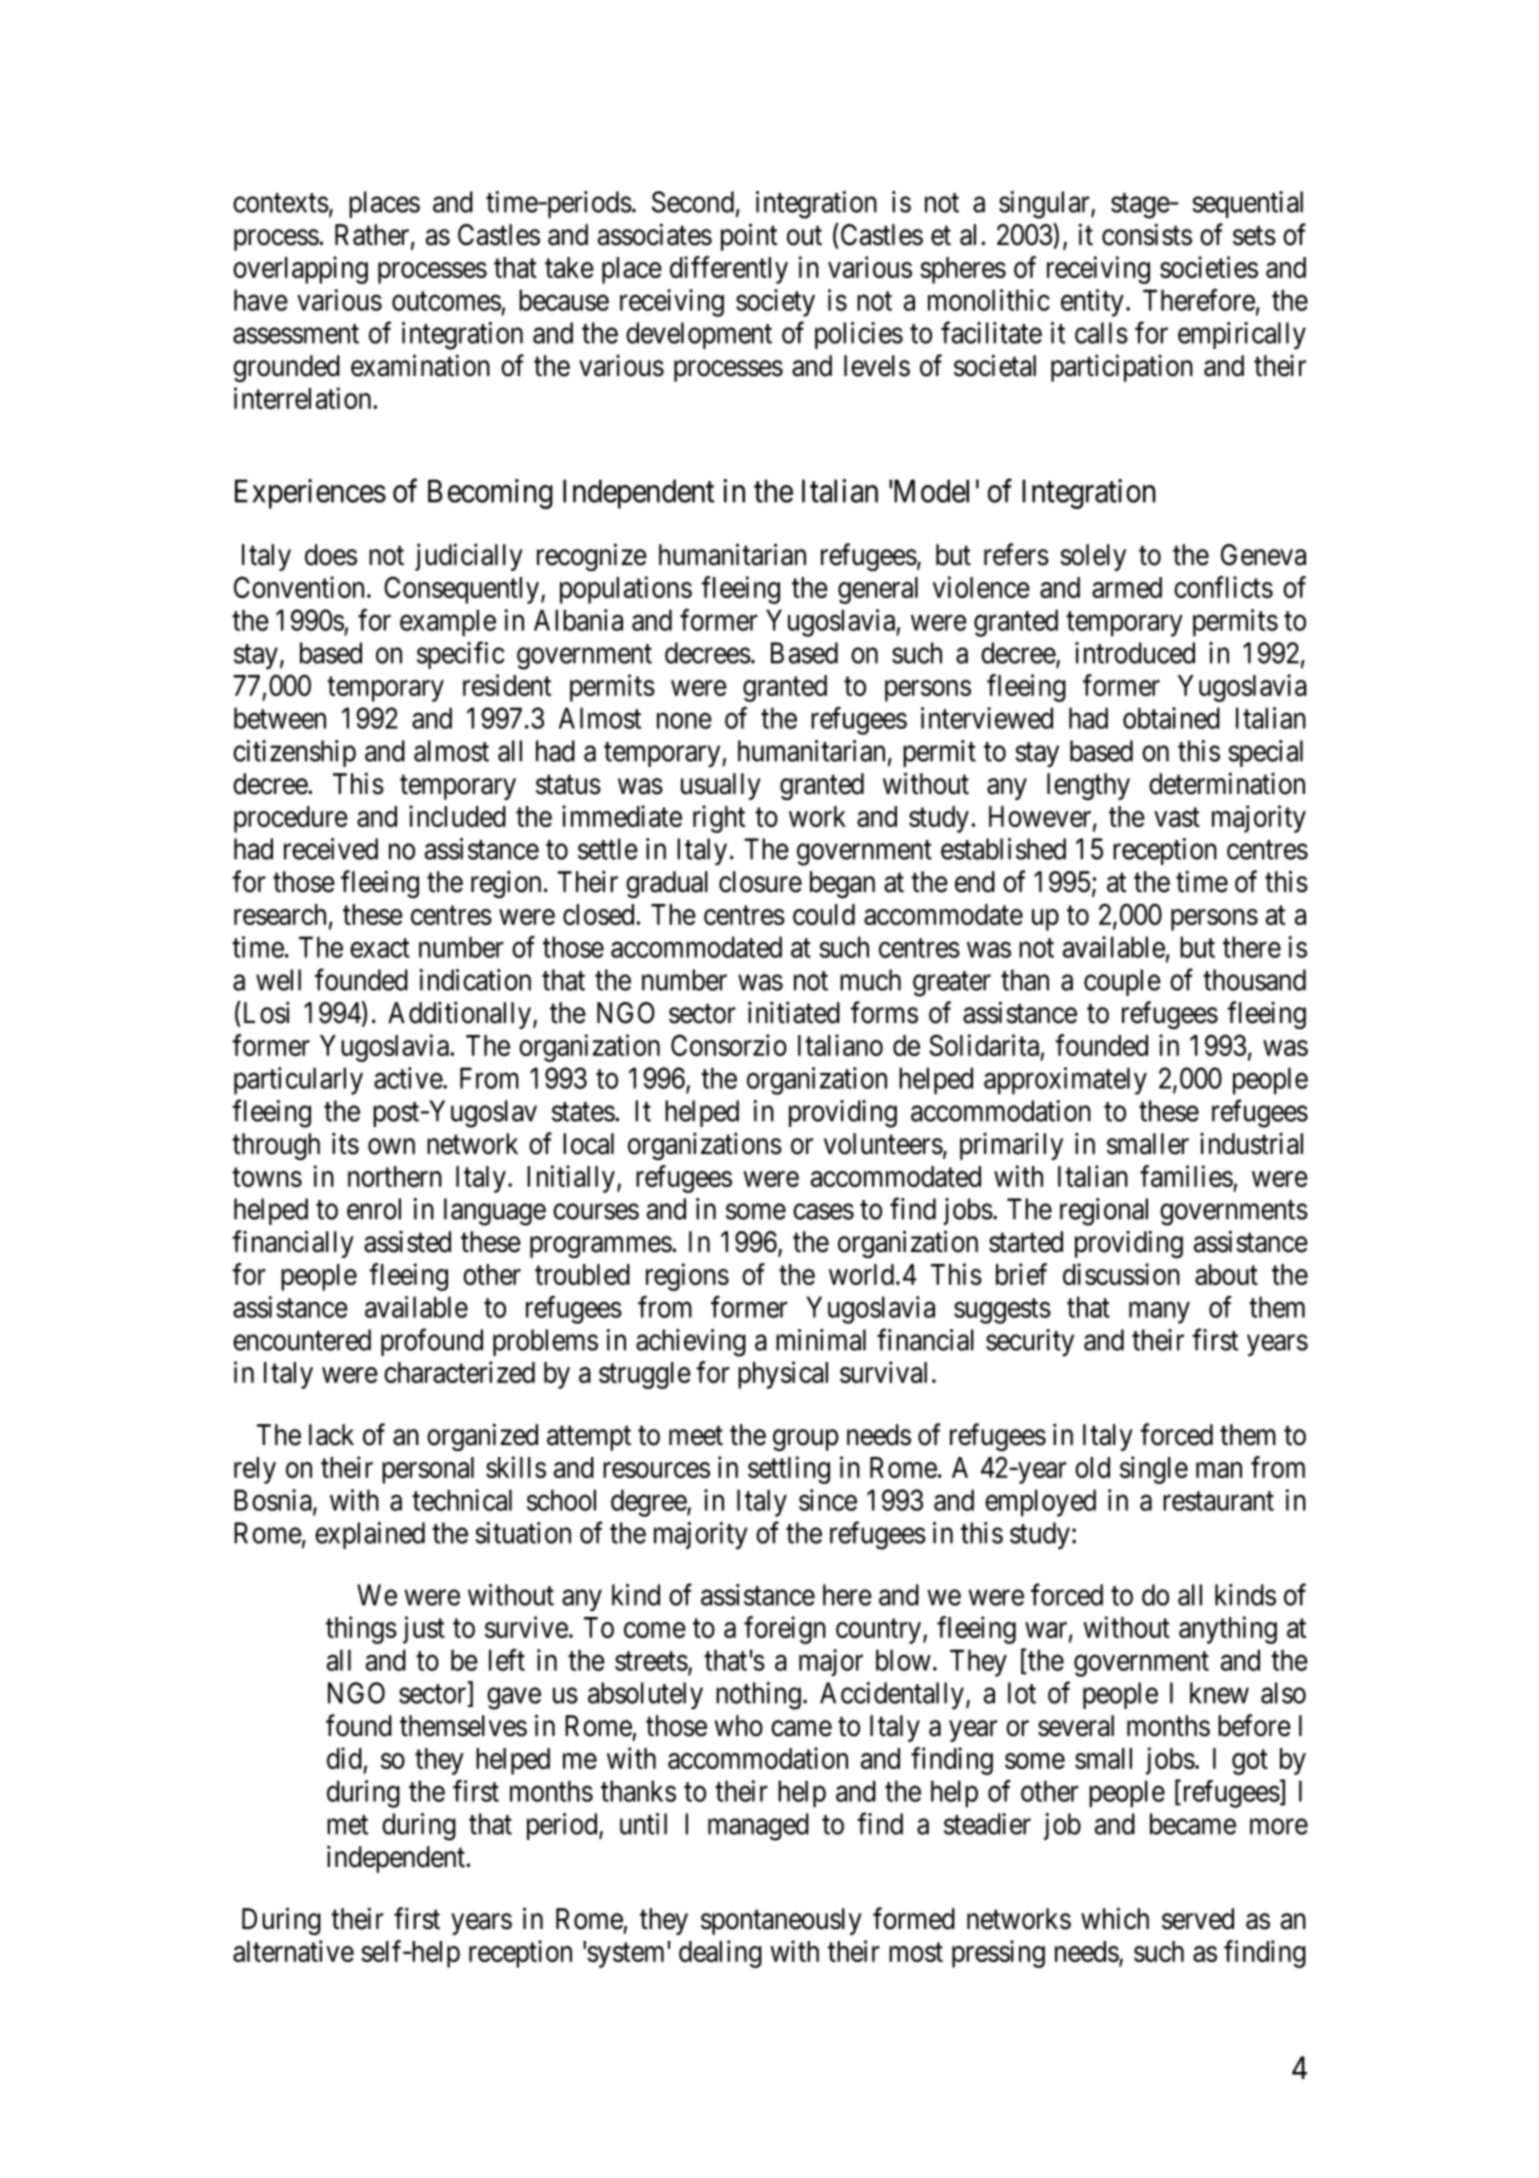 Image resolution: width=1539 pixels, height=2178 pixels. What do you see at coordinates (781, 1921) in the page?
I see `spontaneously` at bounding box center [781, 1921].
